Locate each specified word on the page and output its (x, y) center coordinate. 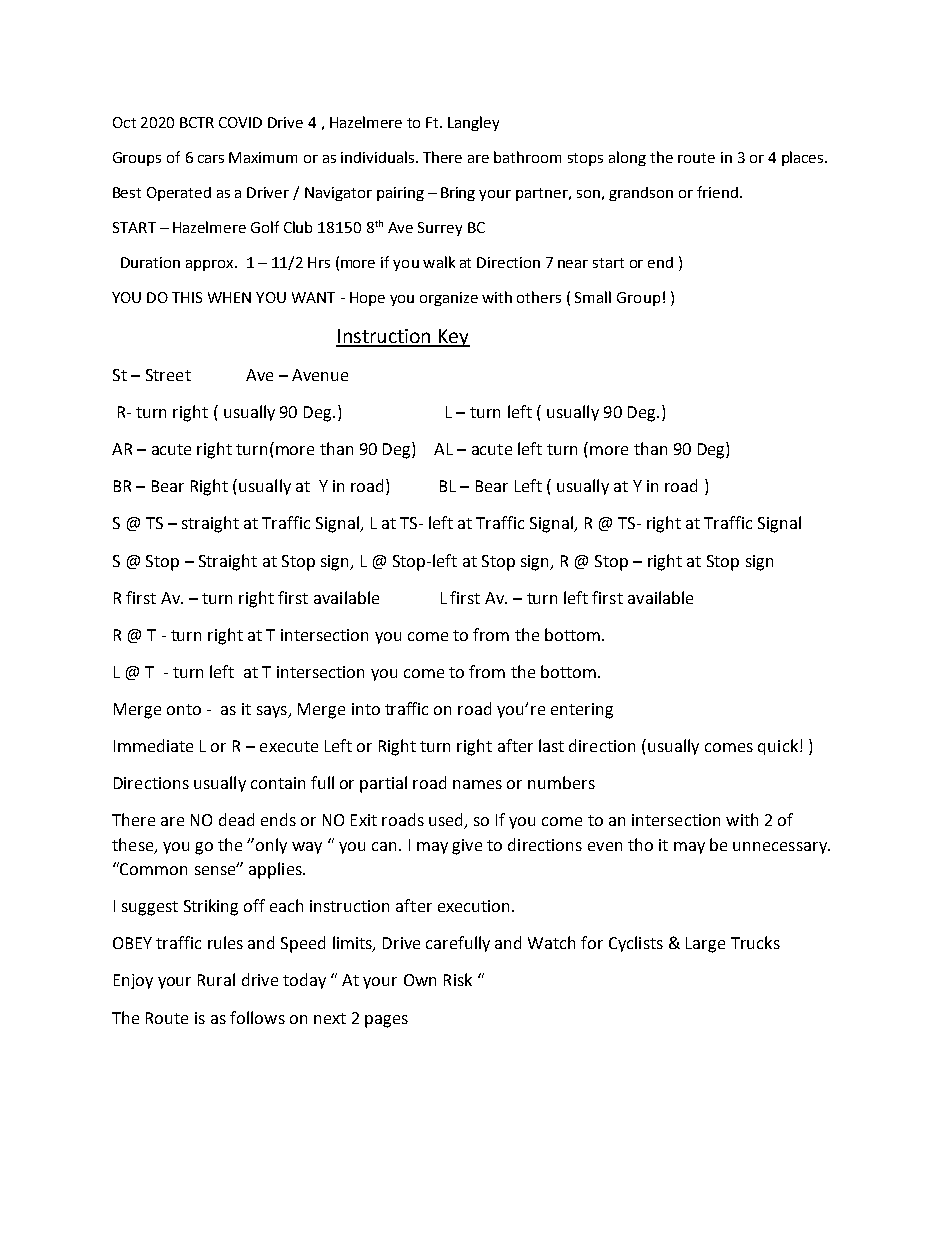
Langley (473, 123)
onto (184, 709)
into (366, 709)
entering (582, 711)
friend (717, 192)
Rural (216, 979)
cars (211, 159)
